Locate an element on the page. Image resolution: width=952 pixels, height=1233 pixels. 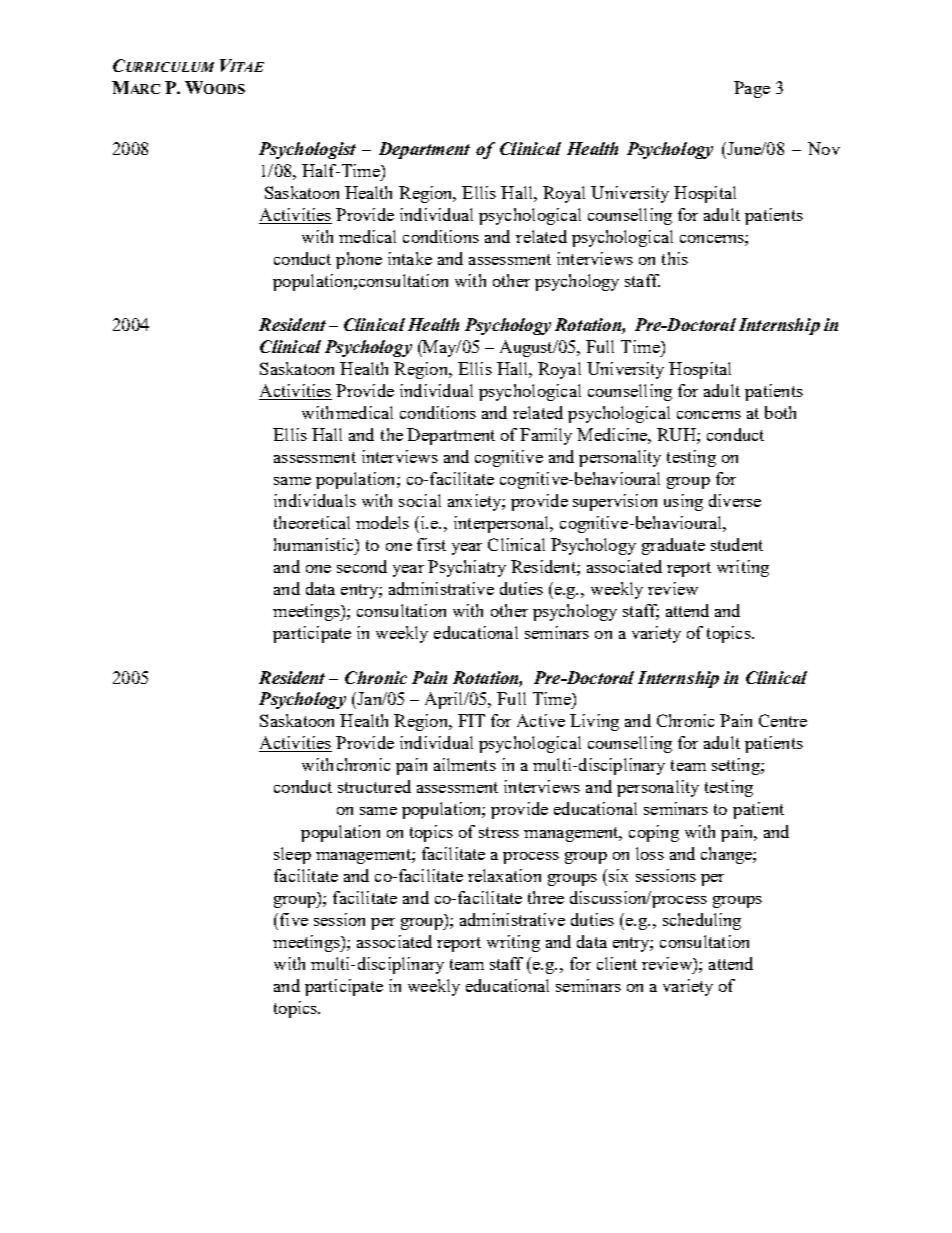
five is located at coordinates (294, 919).
